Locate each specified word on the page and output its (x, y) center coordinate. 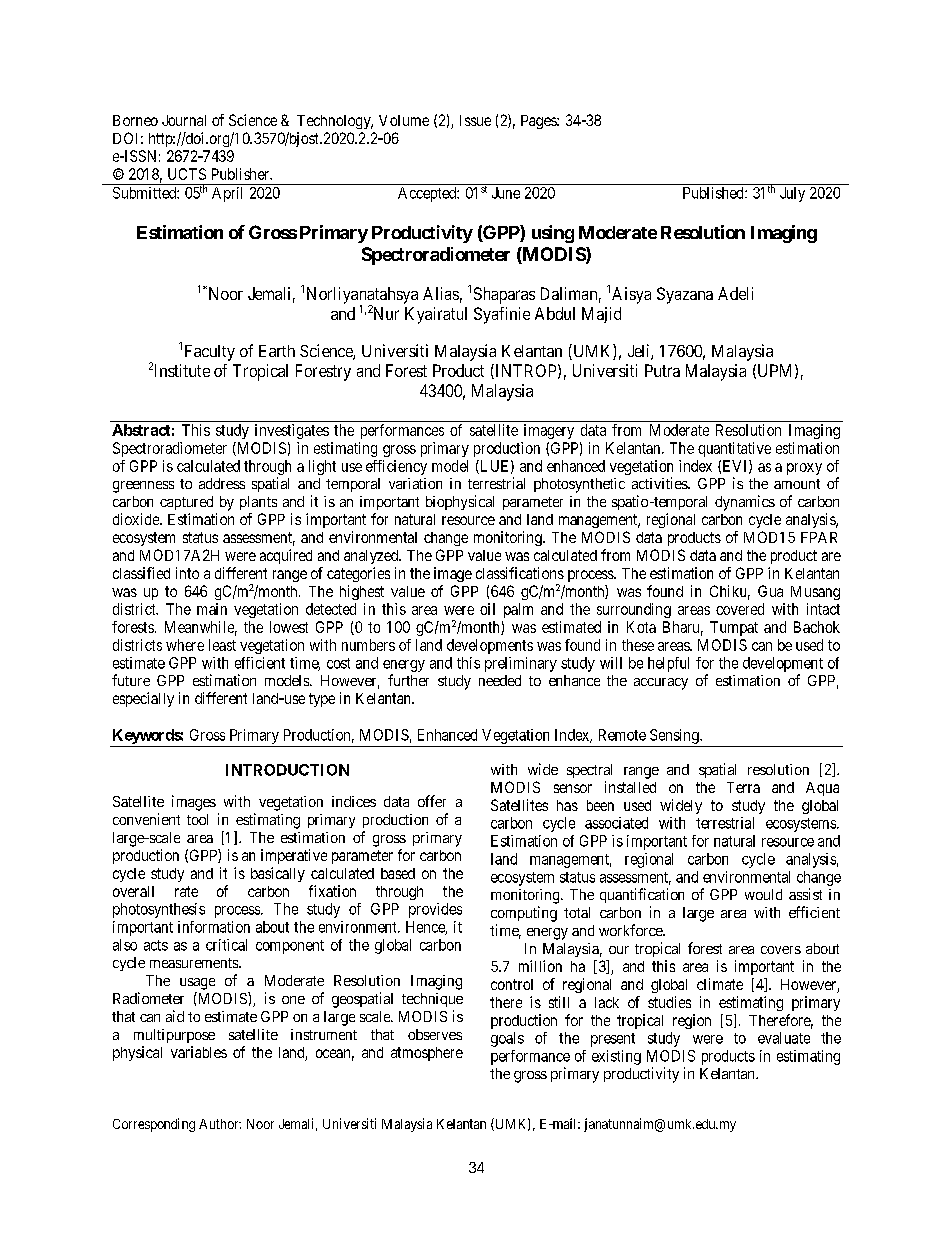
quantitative (734, 449)
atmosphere (427, 1054)
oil (487, 609)
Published (714, 193)
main (212, 609)
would (763, 894)
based (398, 873)
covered (740, 609)
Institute (180, 370)
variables (199, 1052)
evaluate (784, 1038)
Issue (475, 120)
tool (197, 819)
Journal (184, 120)
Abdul (555, 313)
